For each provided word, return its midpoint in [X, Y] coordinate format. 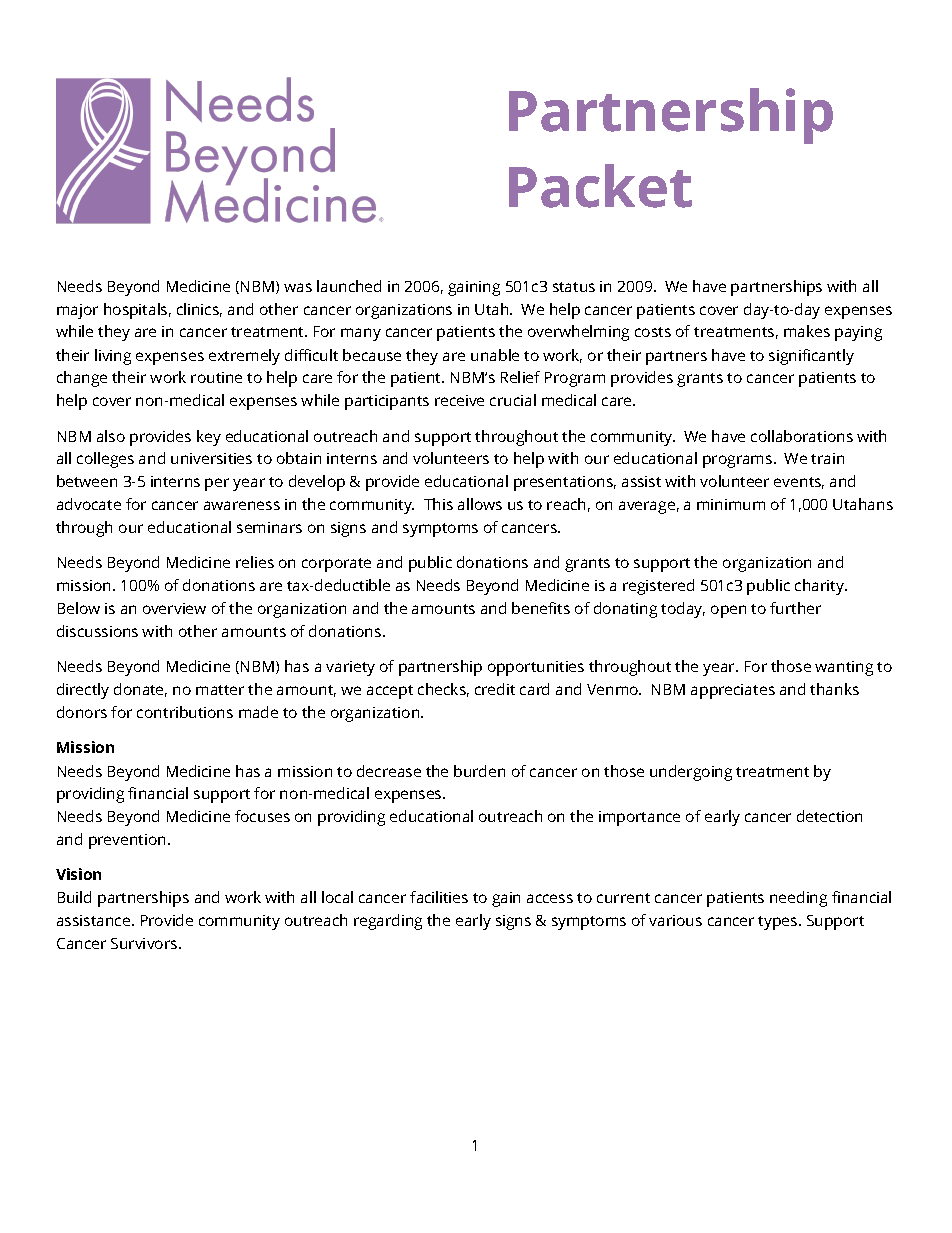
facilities [439, 897]
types [779, 923]
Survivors [145, 943]
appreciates [733, 691]
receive [459, 400]
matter [220, 690]
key [209, 438]
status [574, 287]
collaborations [802, 436]
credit [495, 689]
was [298, 287]
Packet [600, 186]
